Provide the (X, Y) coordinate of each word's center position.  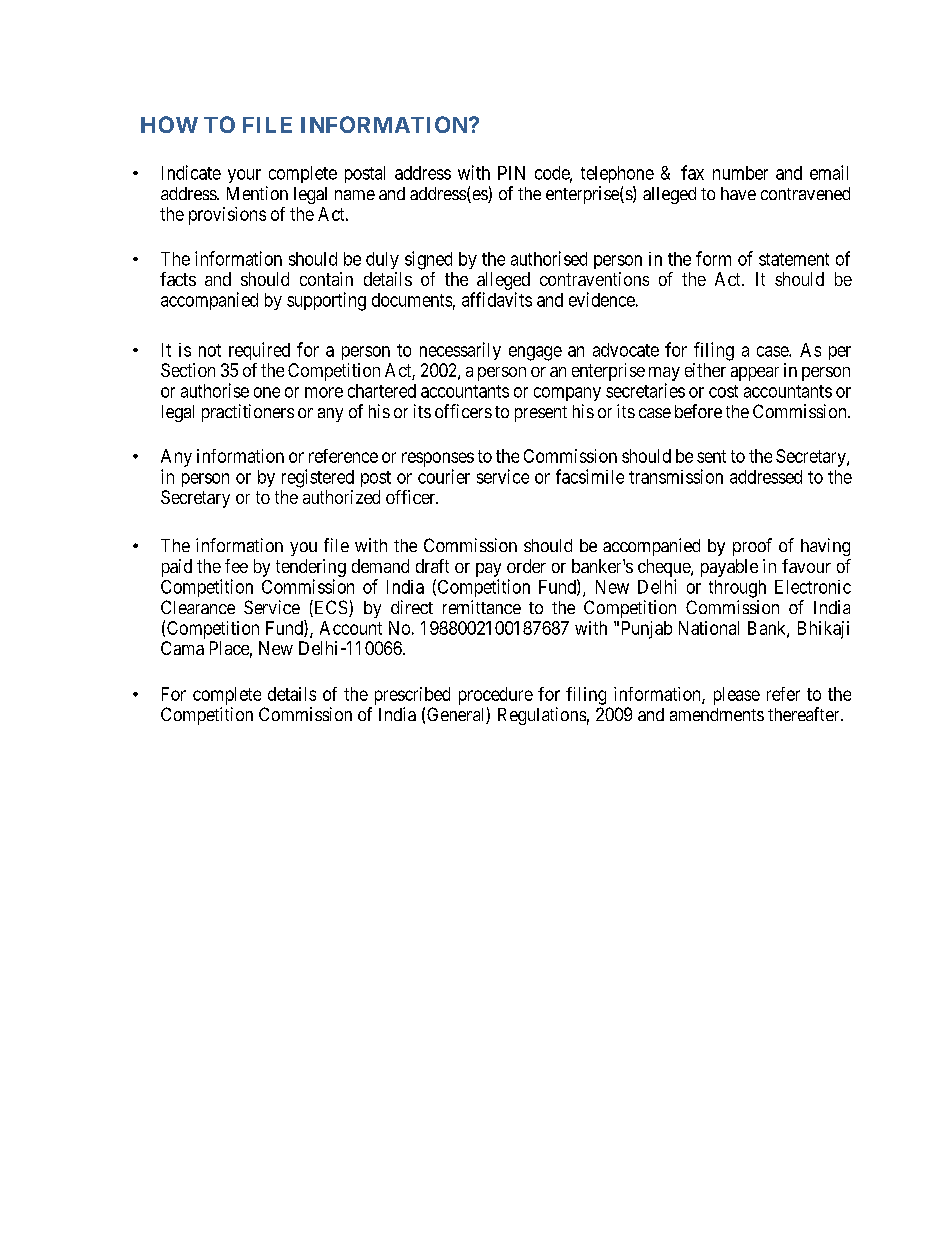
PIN (511, 173)
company (567, 394)
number (740, 173)
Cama (182, 648)
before (698, 411)
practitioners (248, 413)
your (244, 176)
